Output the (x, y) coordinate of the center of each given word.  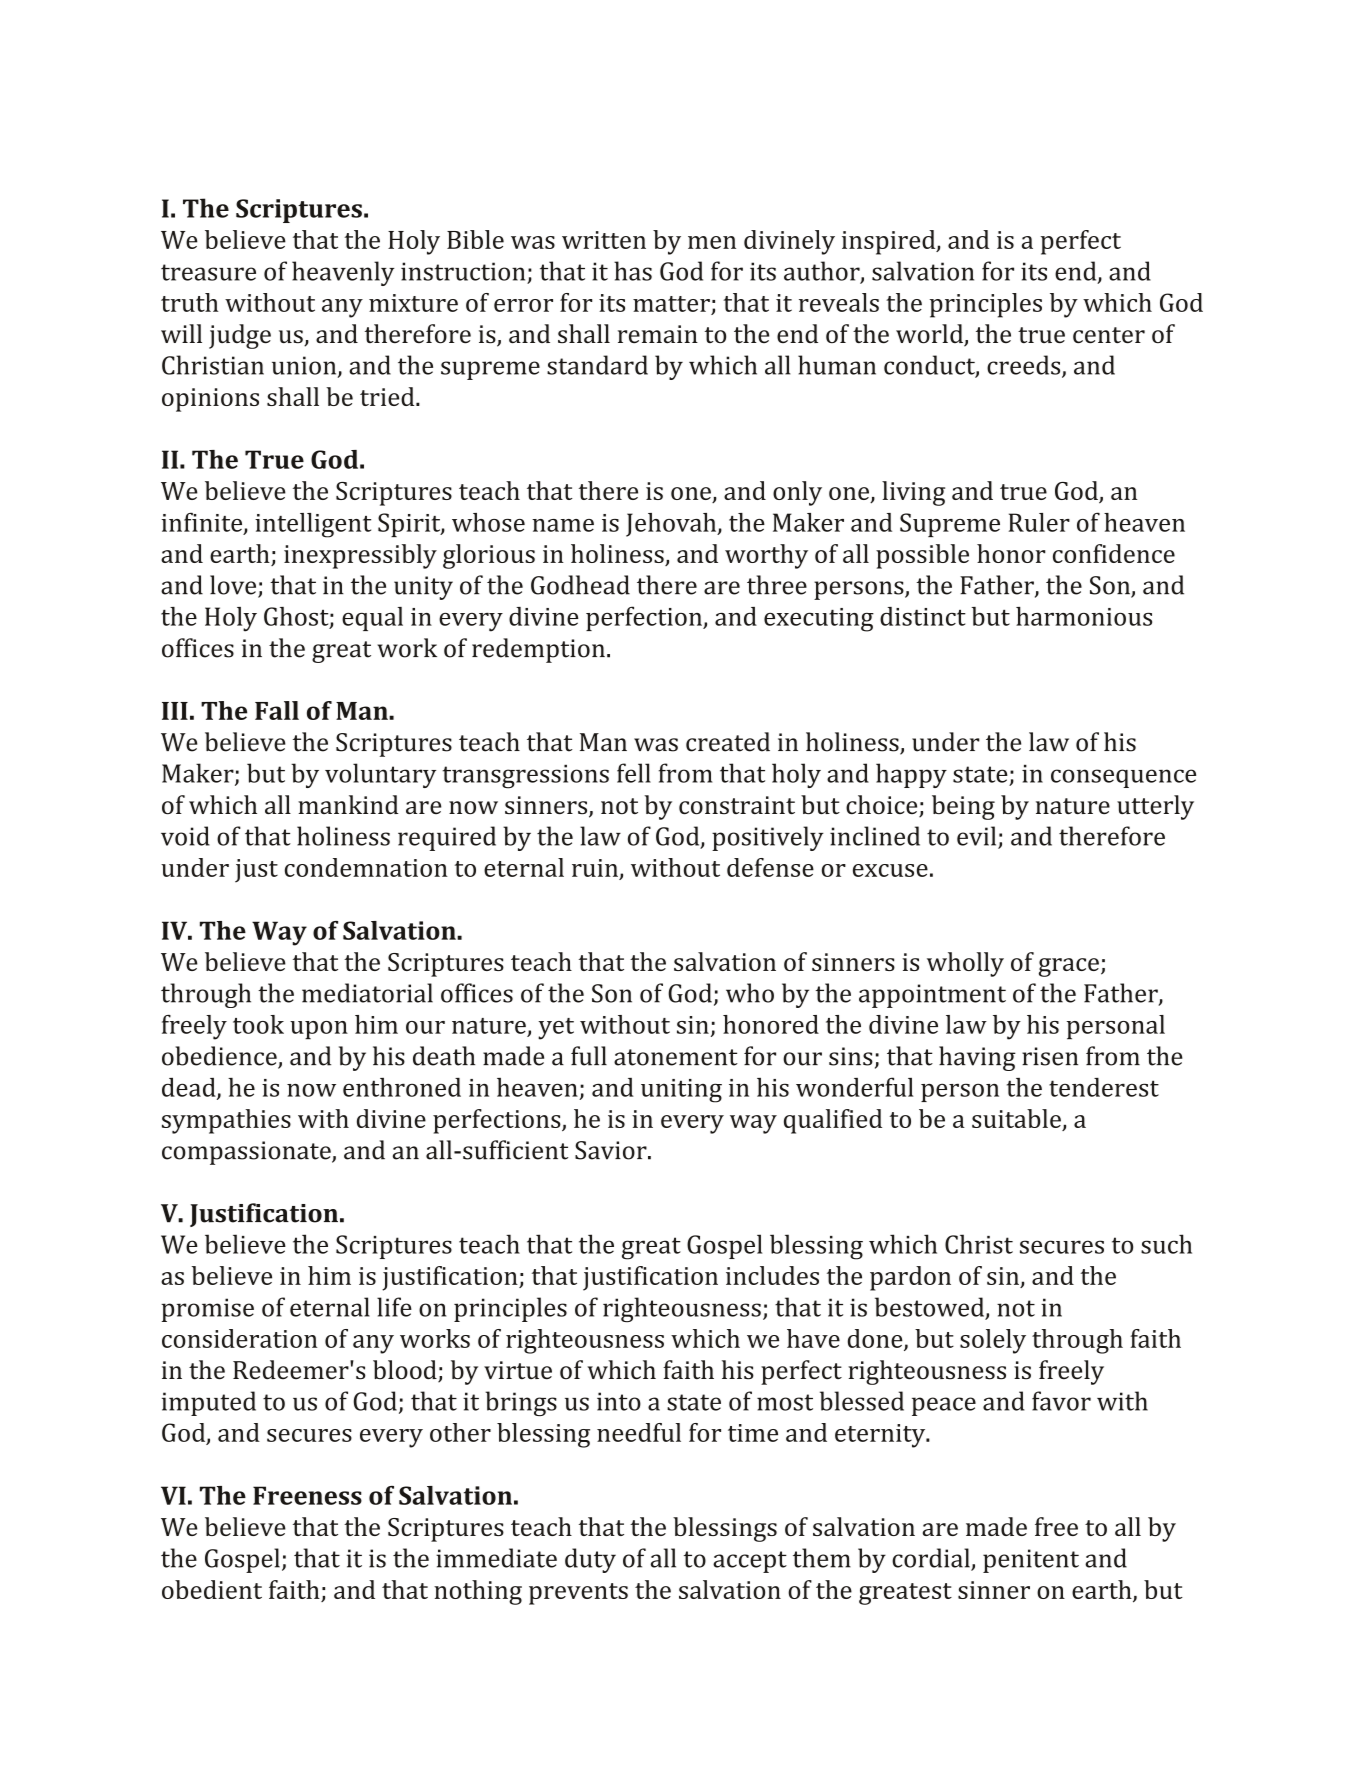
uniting (681, 1091)
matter (671, 304)
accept (750, 1562)
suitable (1016, 1118)
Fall (277, 710)
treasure (208, 272)
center (1109, 335)
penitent (1031, 1561)
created (728, 742)
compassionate (247, 1153)
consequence (1123, 778)
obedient (212, 1589)
